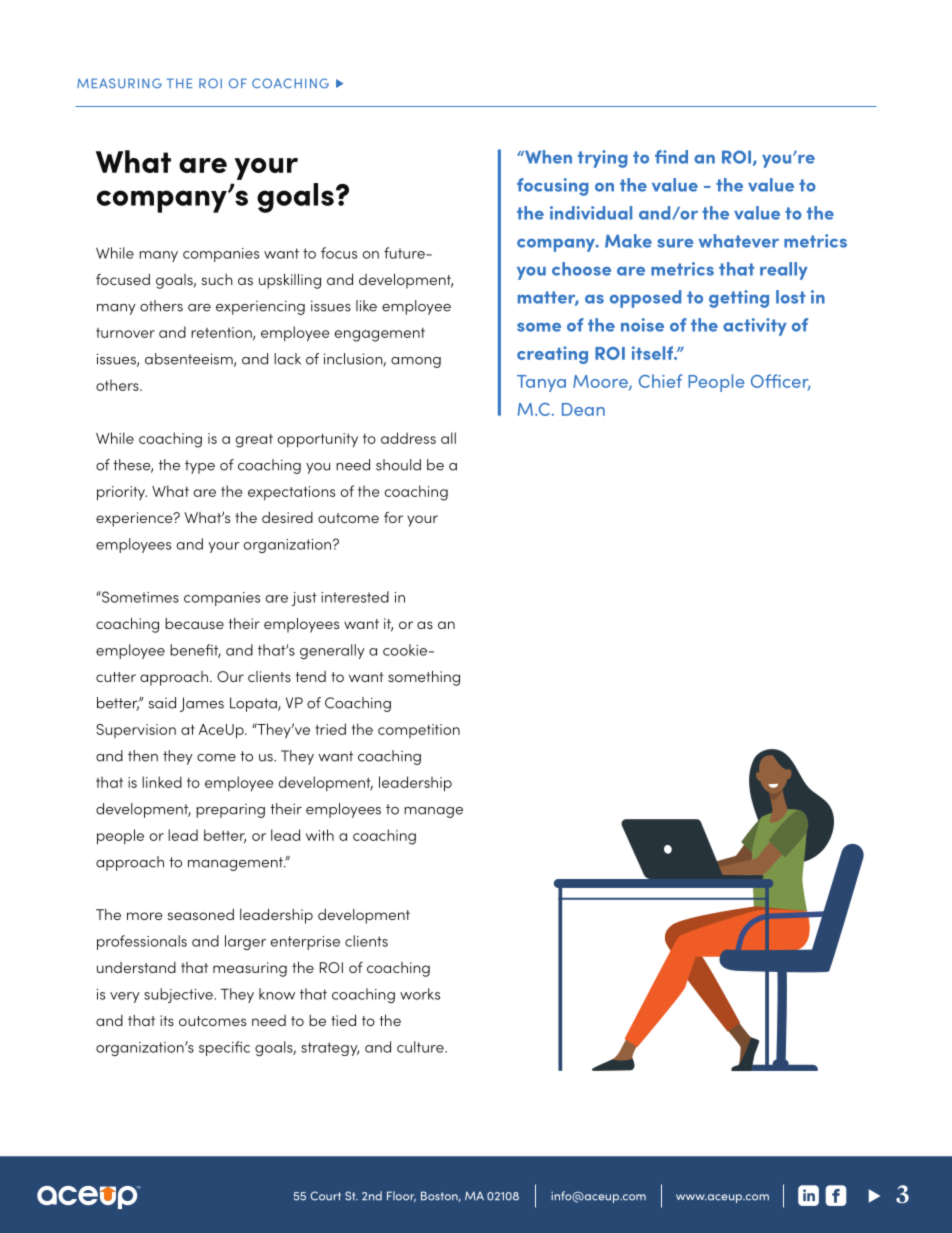 This screenshot has width=952, height=1233. What do you see at coordinates (325, 1196) in the screenshot?
I see `Court` at bounding box center [325, 1196].
